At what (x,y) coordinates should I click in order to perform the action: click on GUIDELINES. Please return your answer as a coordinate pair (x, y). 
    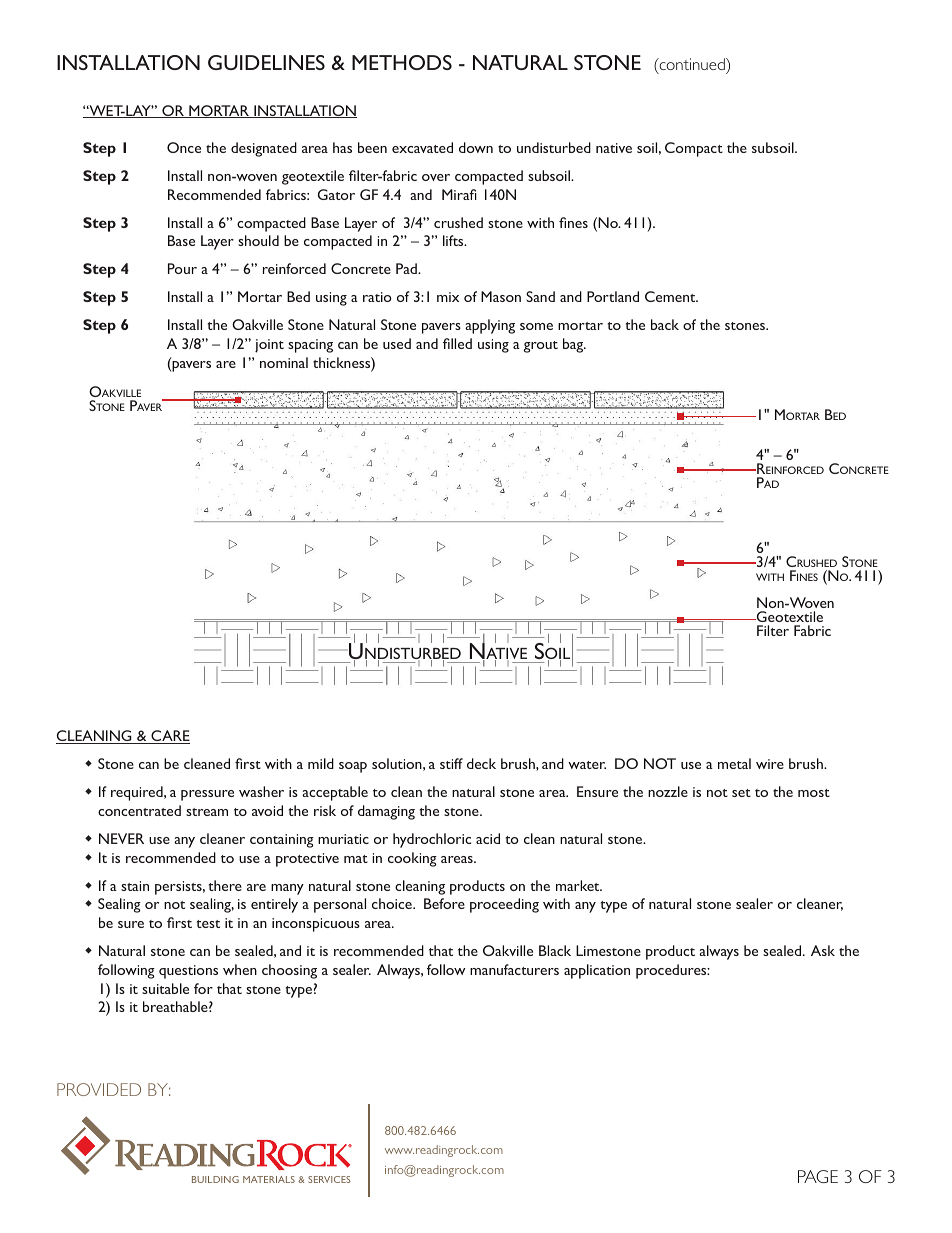
    Looking at the image, I should click on (266, 62).
